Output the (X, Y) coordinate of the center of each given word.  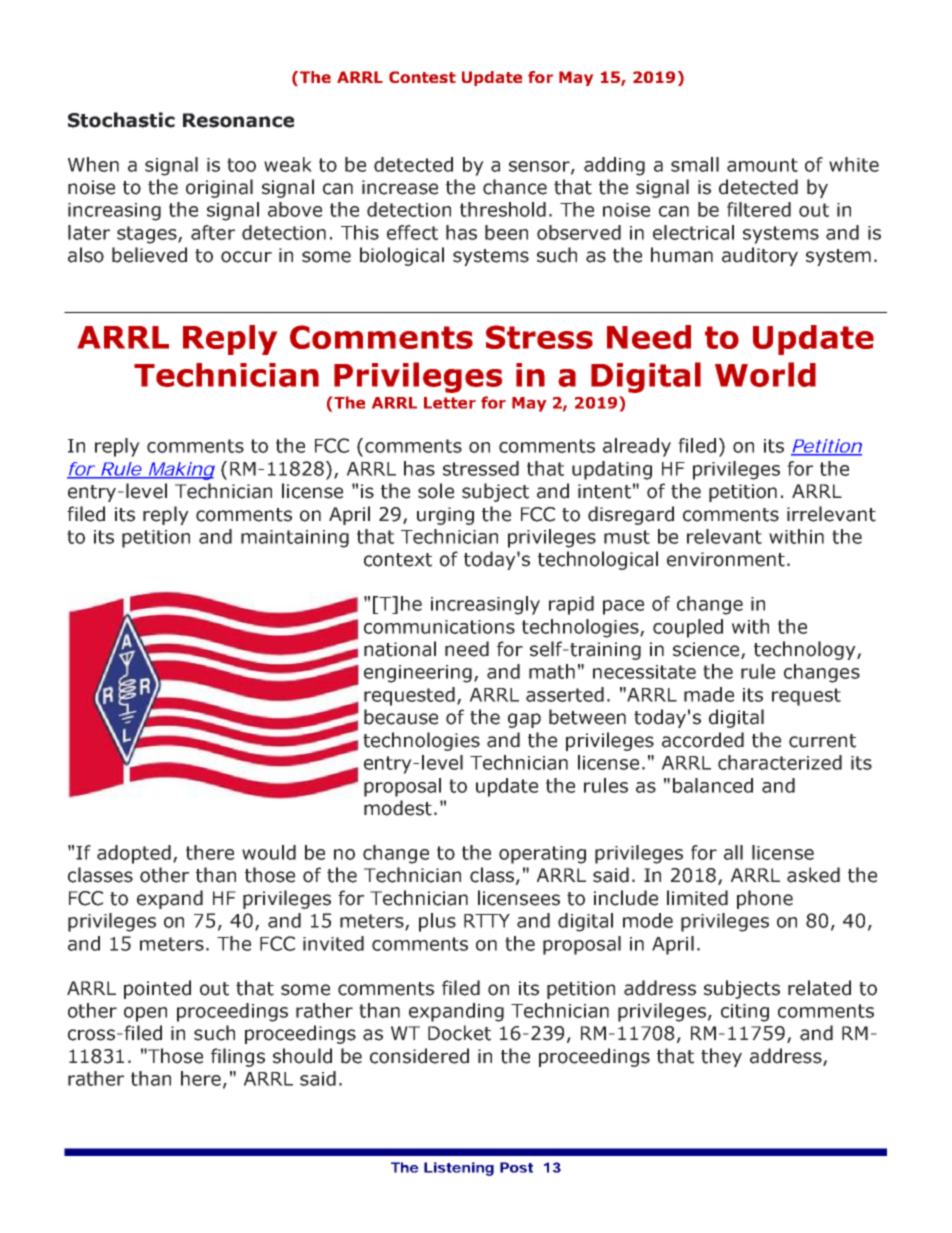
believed (149, 255)
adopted (134, 854)
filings (238, 1057)
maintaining (295, 539)
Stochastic (121, 120)
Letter (450, 403)
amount (762, 165)
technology (806, 650)
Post (516, 1167)
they (721, 1057)
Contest (422, 77)
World (765, 374)
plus (437, 922)
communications (439, 627)
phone (765, 899)
